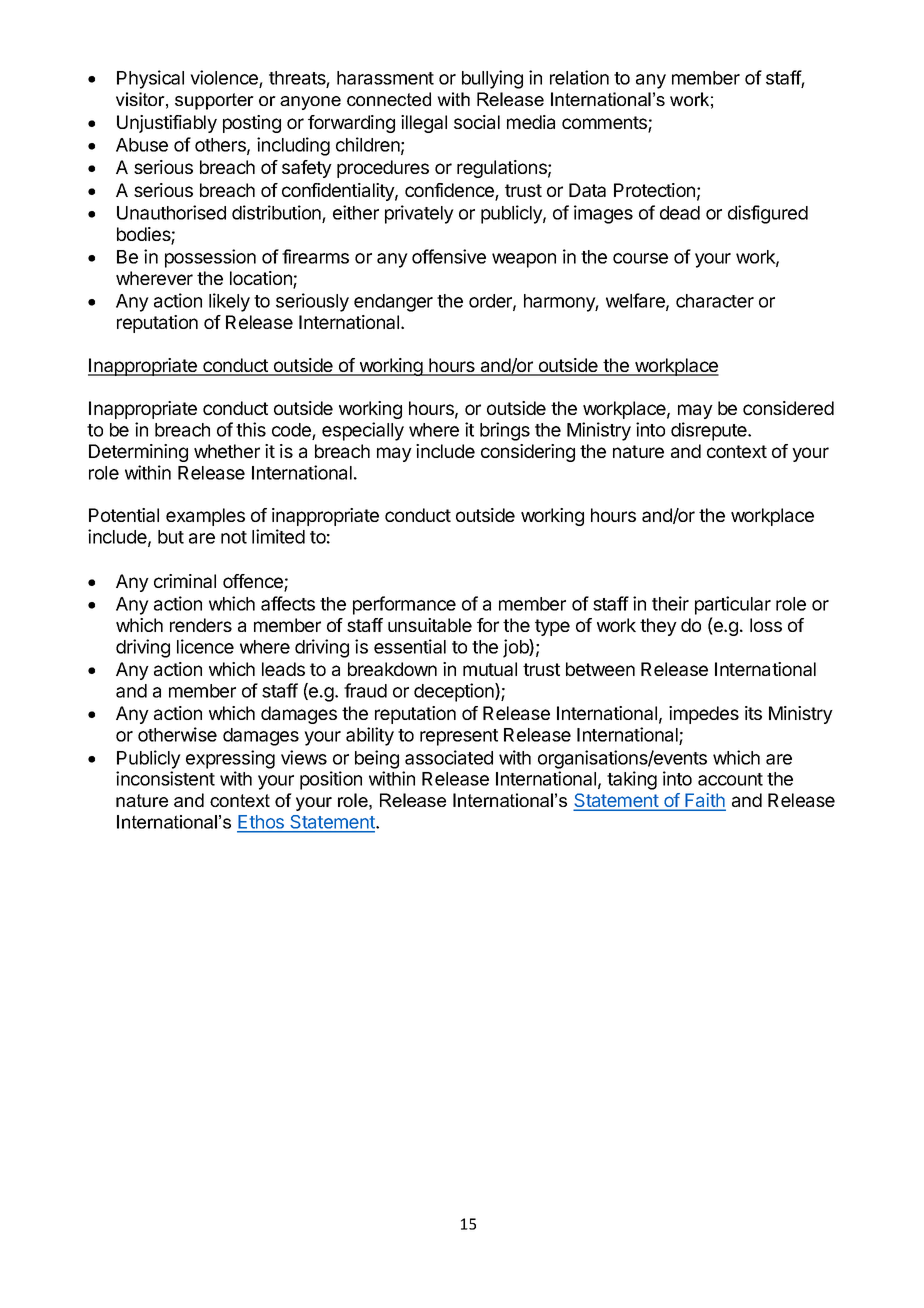  I want to click on social, so click(477, 122).
